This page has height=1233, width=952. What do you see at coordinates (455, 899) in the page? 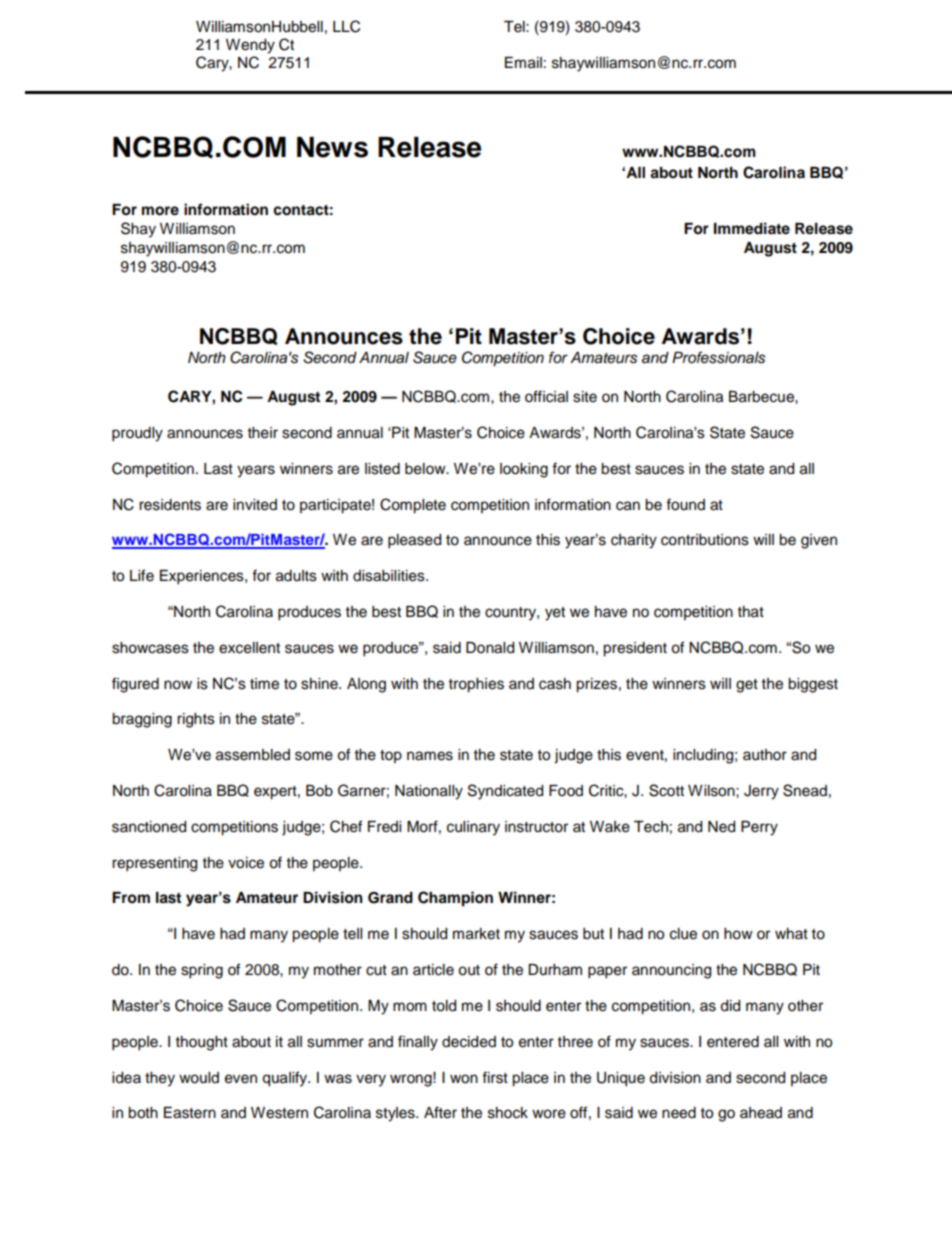
I see `Champion` at bounding box center [455, 899].
